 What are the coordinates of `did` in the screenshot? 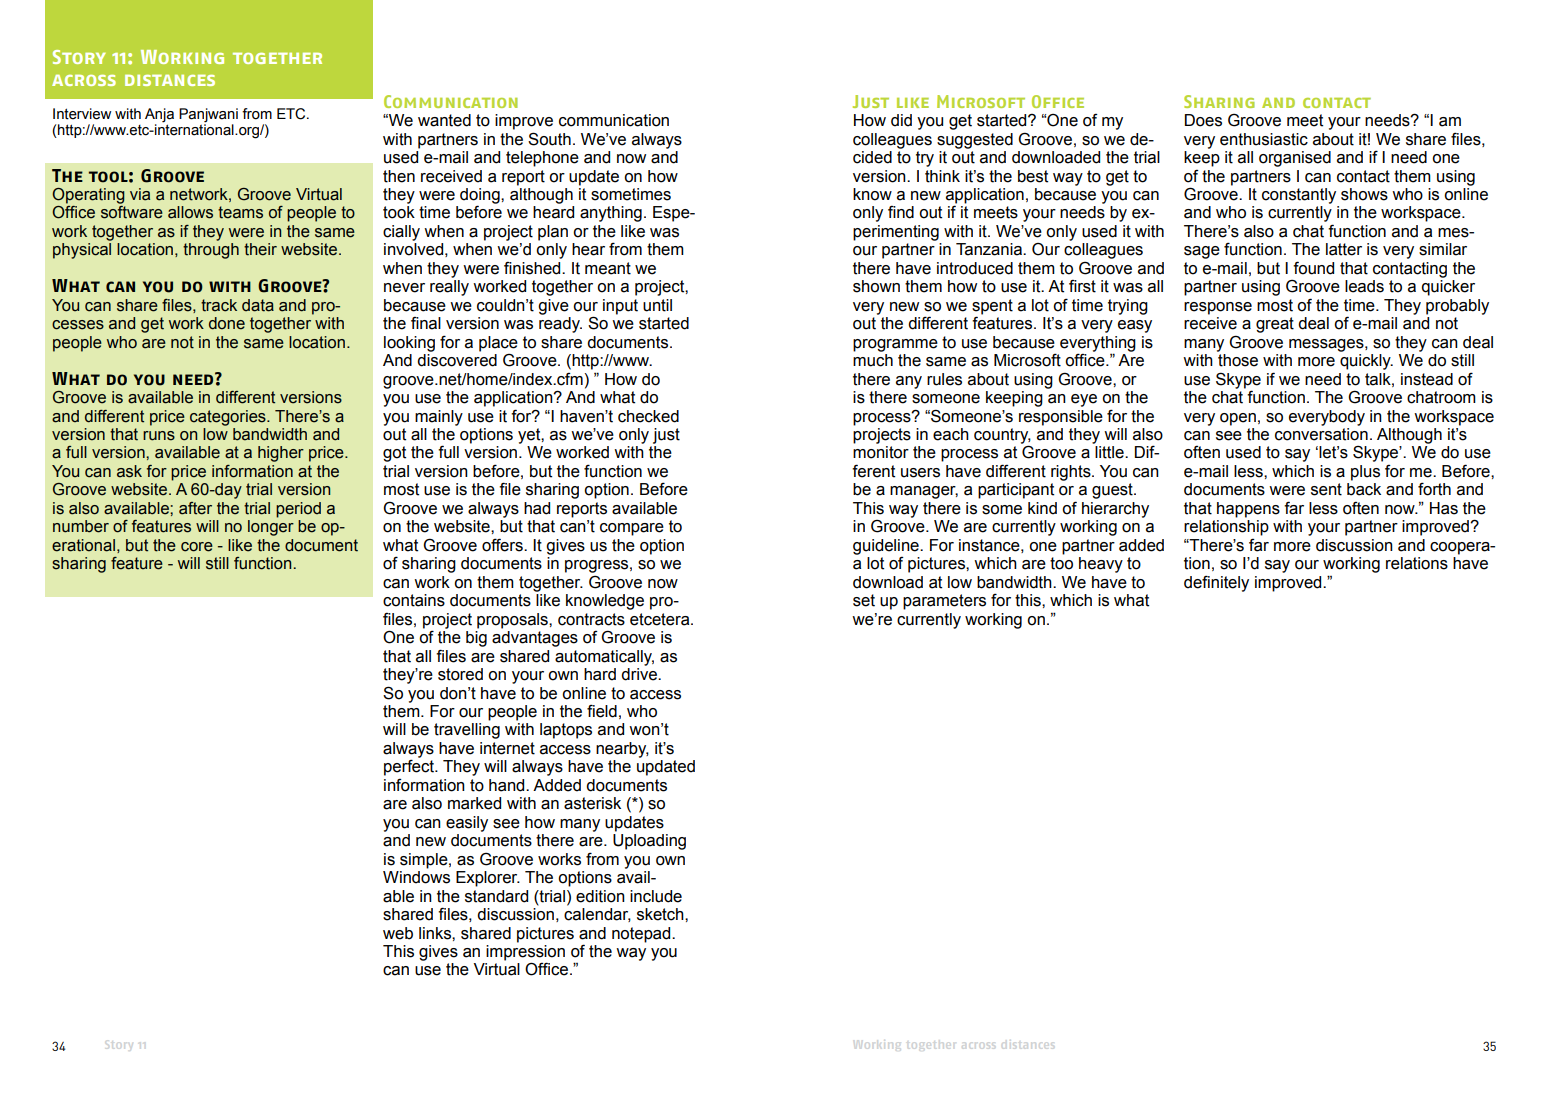 It's located at (901, 120).
